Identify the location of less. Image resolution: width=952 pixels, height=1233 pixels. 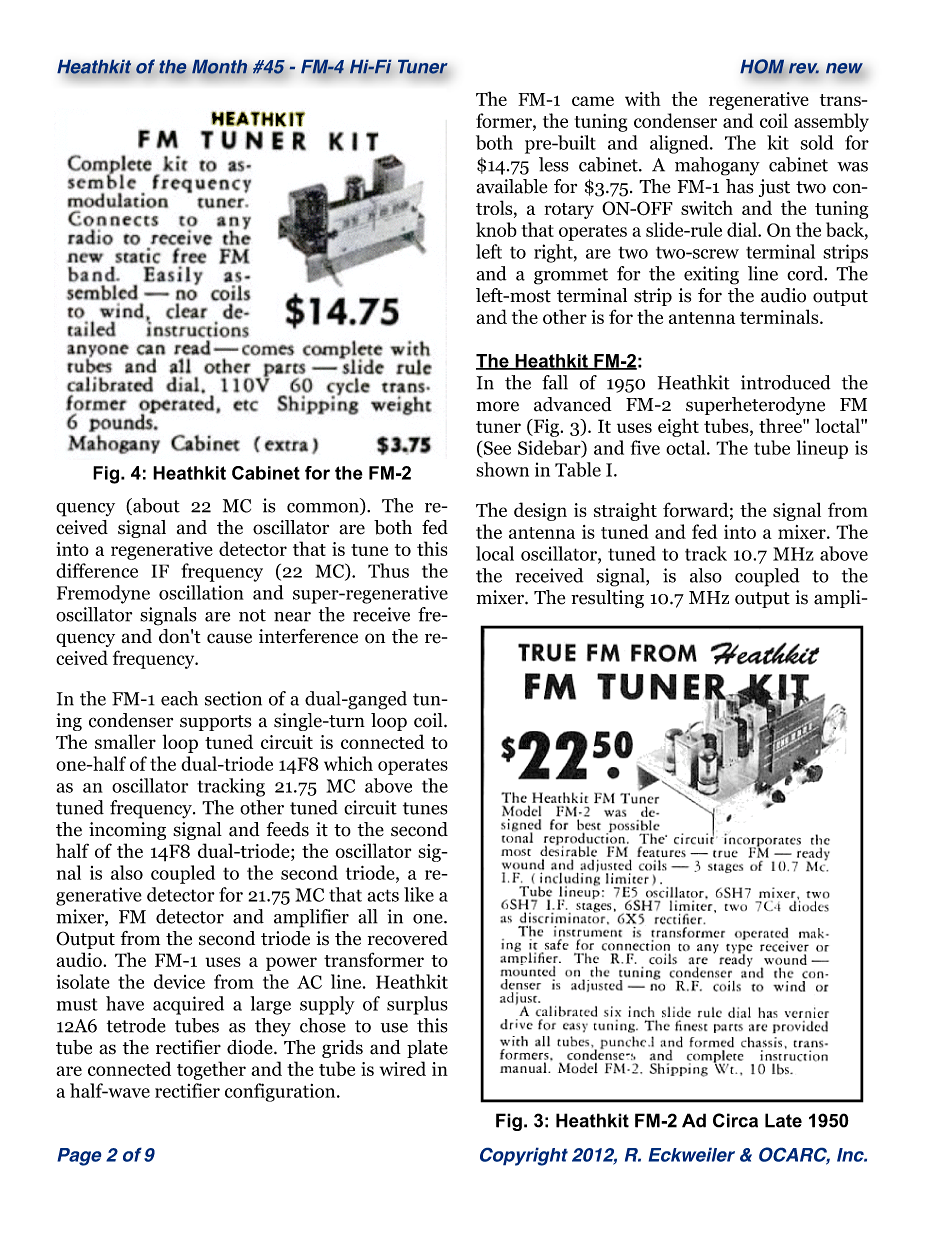
(554, 164).
